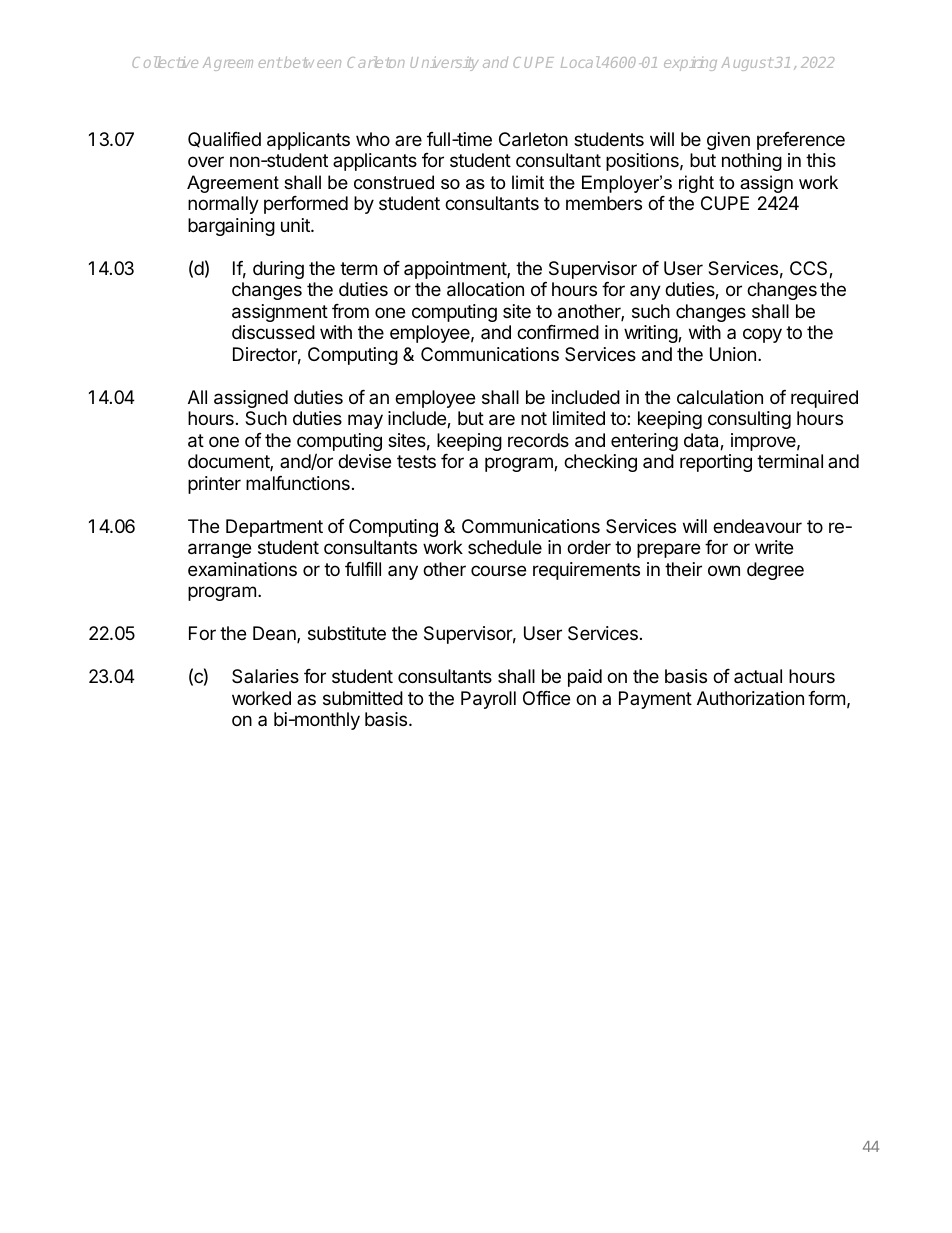 The image size is (952, 1233). I want to click on discussed, so click(273, 332).
